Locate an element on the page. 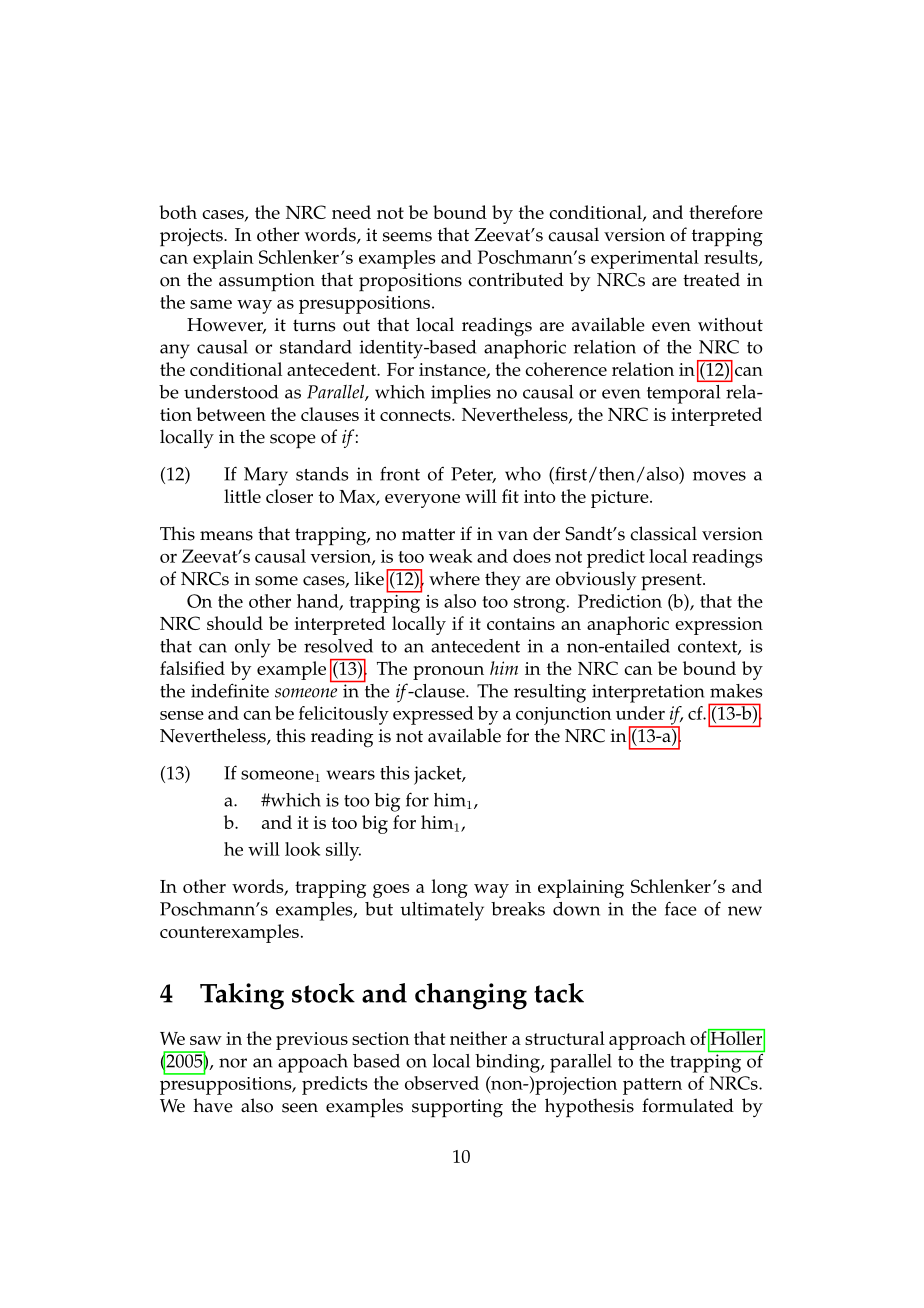  seems is located at coordinates (407, 237).
